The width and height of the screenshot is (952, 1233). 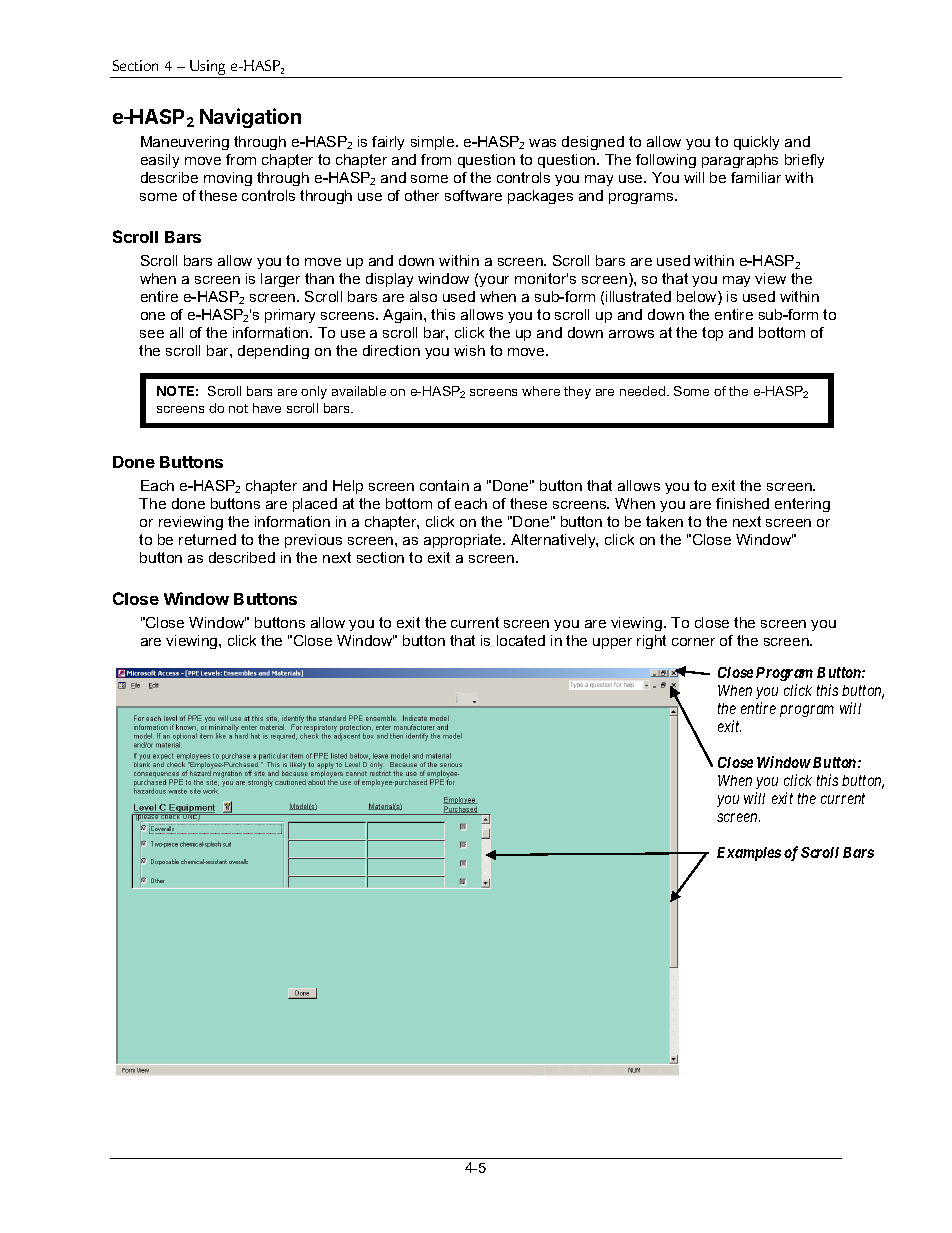 I want to click on right, so click(x=651, y=642).
